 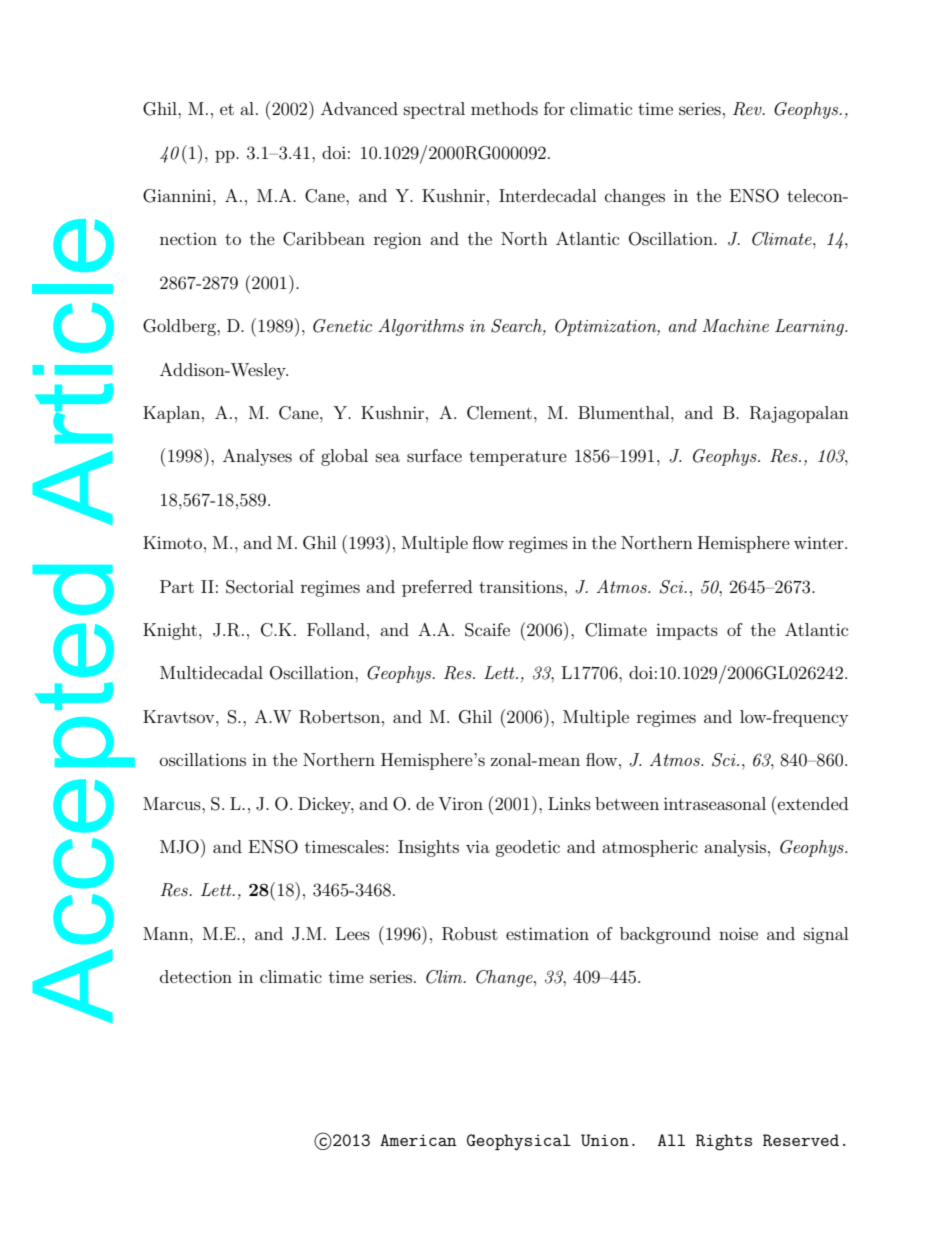 What do you see at coordinates (813, 803) in the image?
I see `extended` at bounding box center [813, 803].
